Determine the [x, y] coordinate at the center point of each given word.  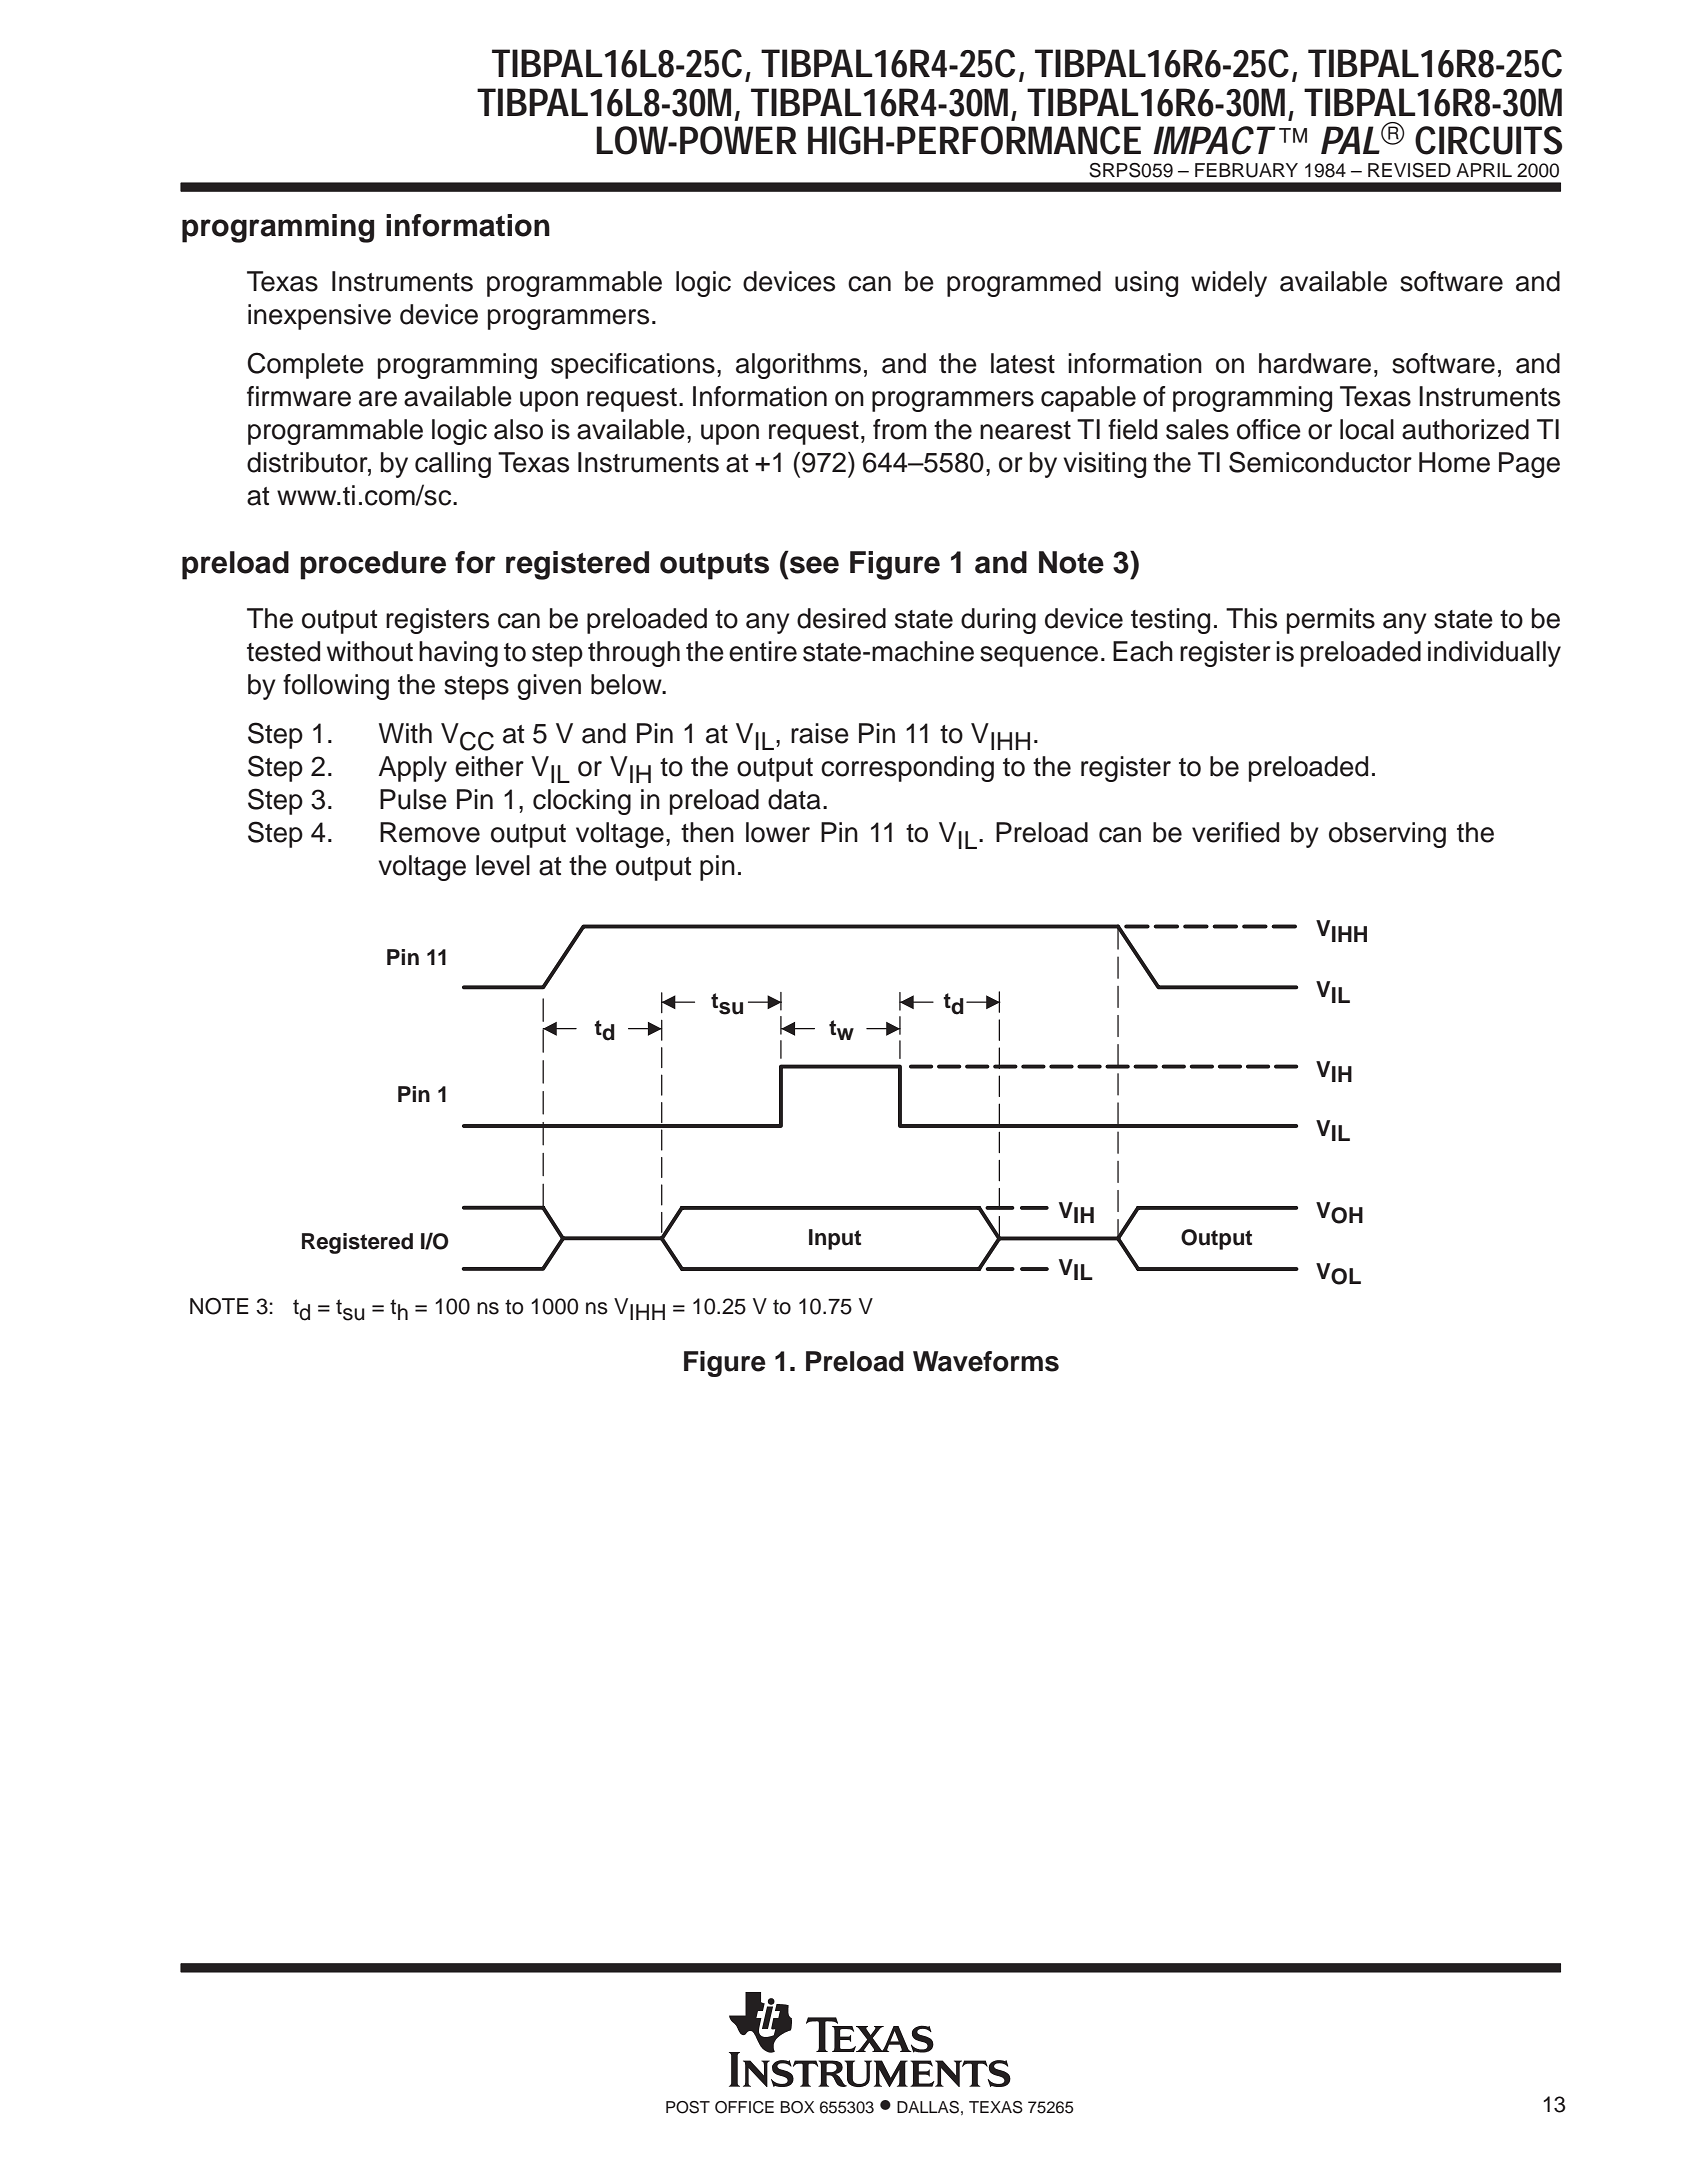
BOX [797, 2107]
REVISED [1409, 170]
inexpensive [319, 317]
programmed [1024, 284]
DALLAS [928, 2107]
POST [688, 2107]
